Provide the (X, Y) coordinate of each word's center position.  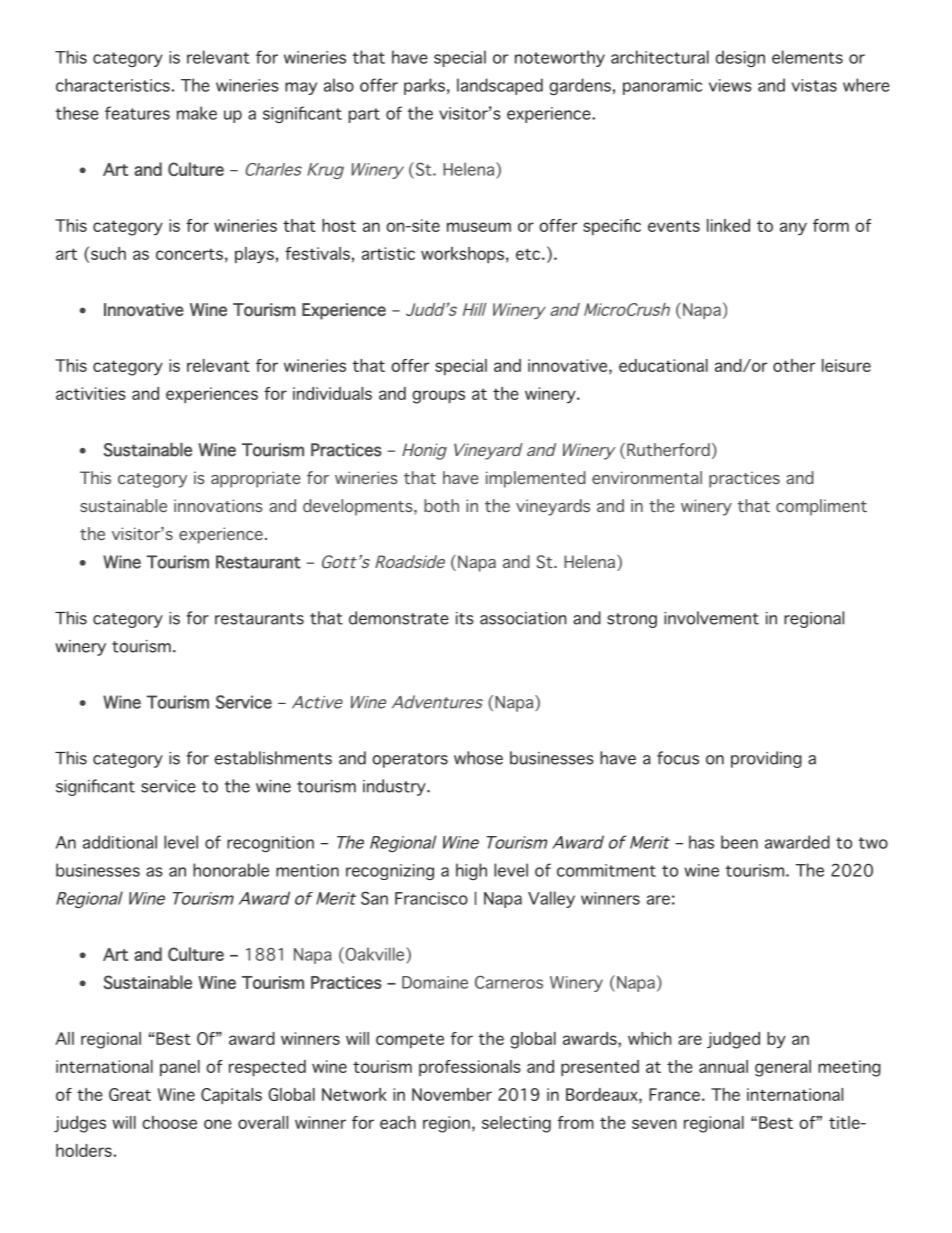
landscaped (500, 86)
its (465, 618)
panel (180, 1068)
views (730, 85)
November (452, 1094)
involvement (711, 618)
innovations (218, 505)
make (197, 113)
